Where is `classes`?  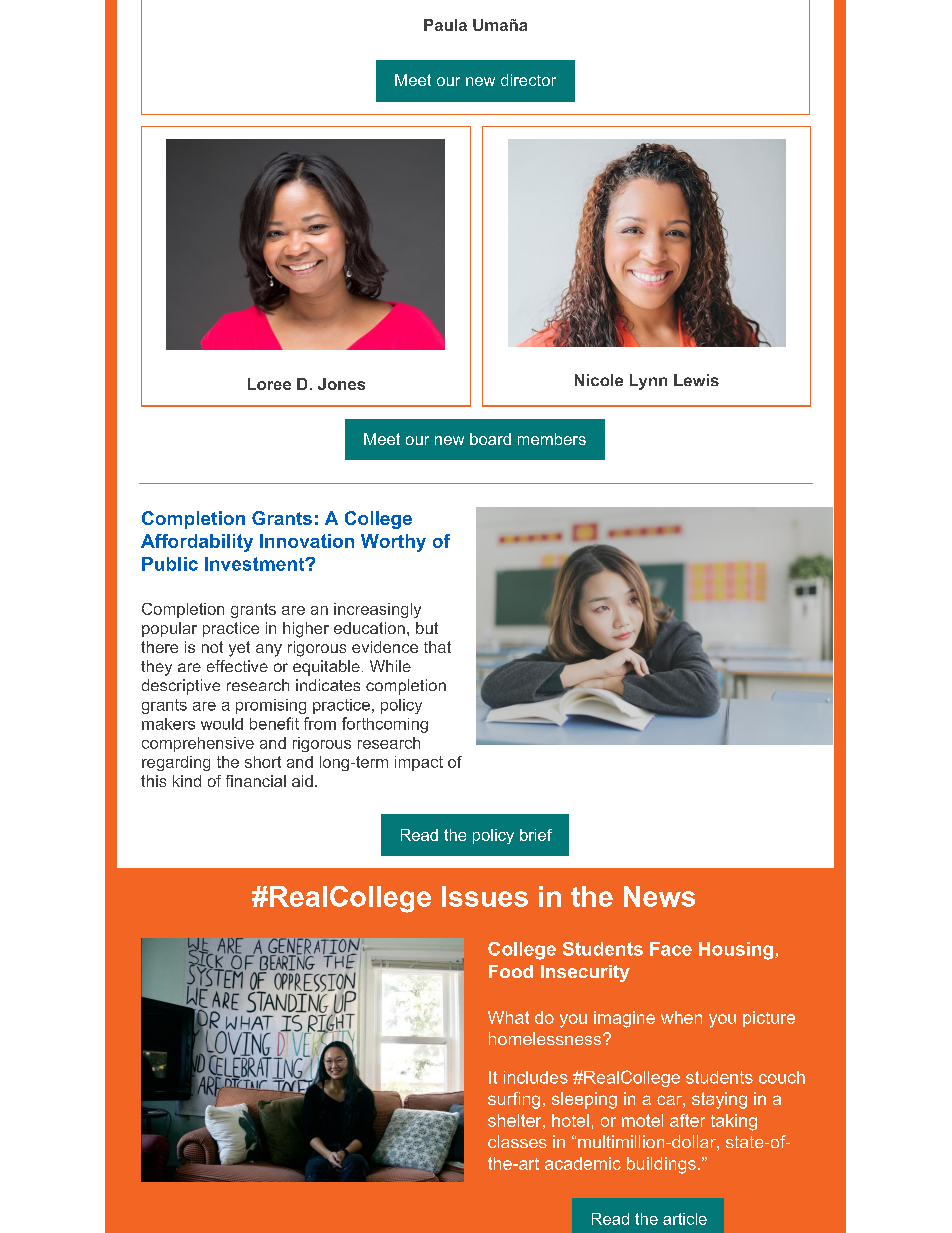
classes is located at coordinates (517, 1141).
